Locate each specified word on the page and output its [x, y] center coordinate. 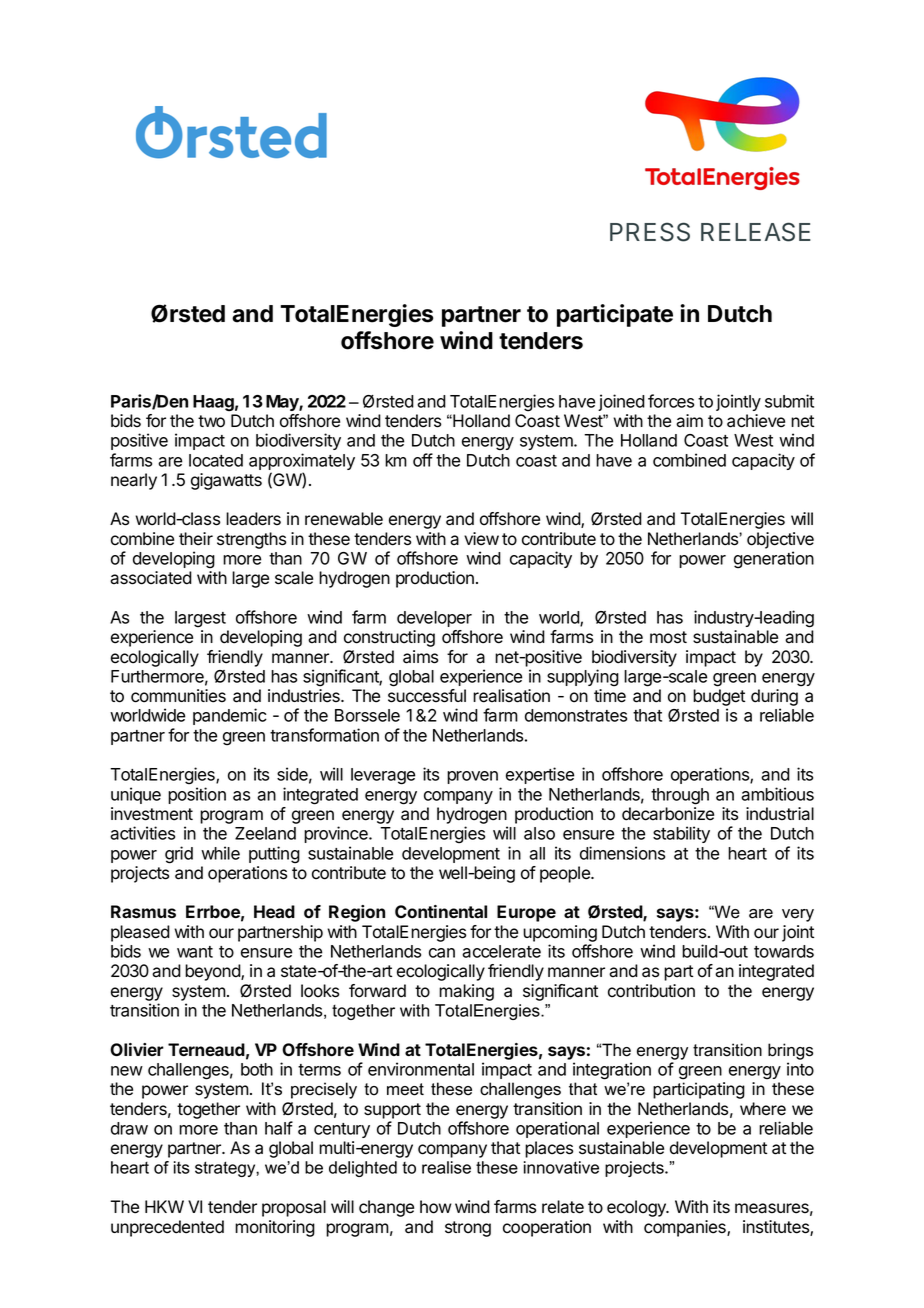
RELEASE [756, 232]
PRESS [650, 232]
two [211, 421]
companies [686, 1228]
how [436, 1207]
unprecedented [167, 1228]
